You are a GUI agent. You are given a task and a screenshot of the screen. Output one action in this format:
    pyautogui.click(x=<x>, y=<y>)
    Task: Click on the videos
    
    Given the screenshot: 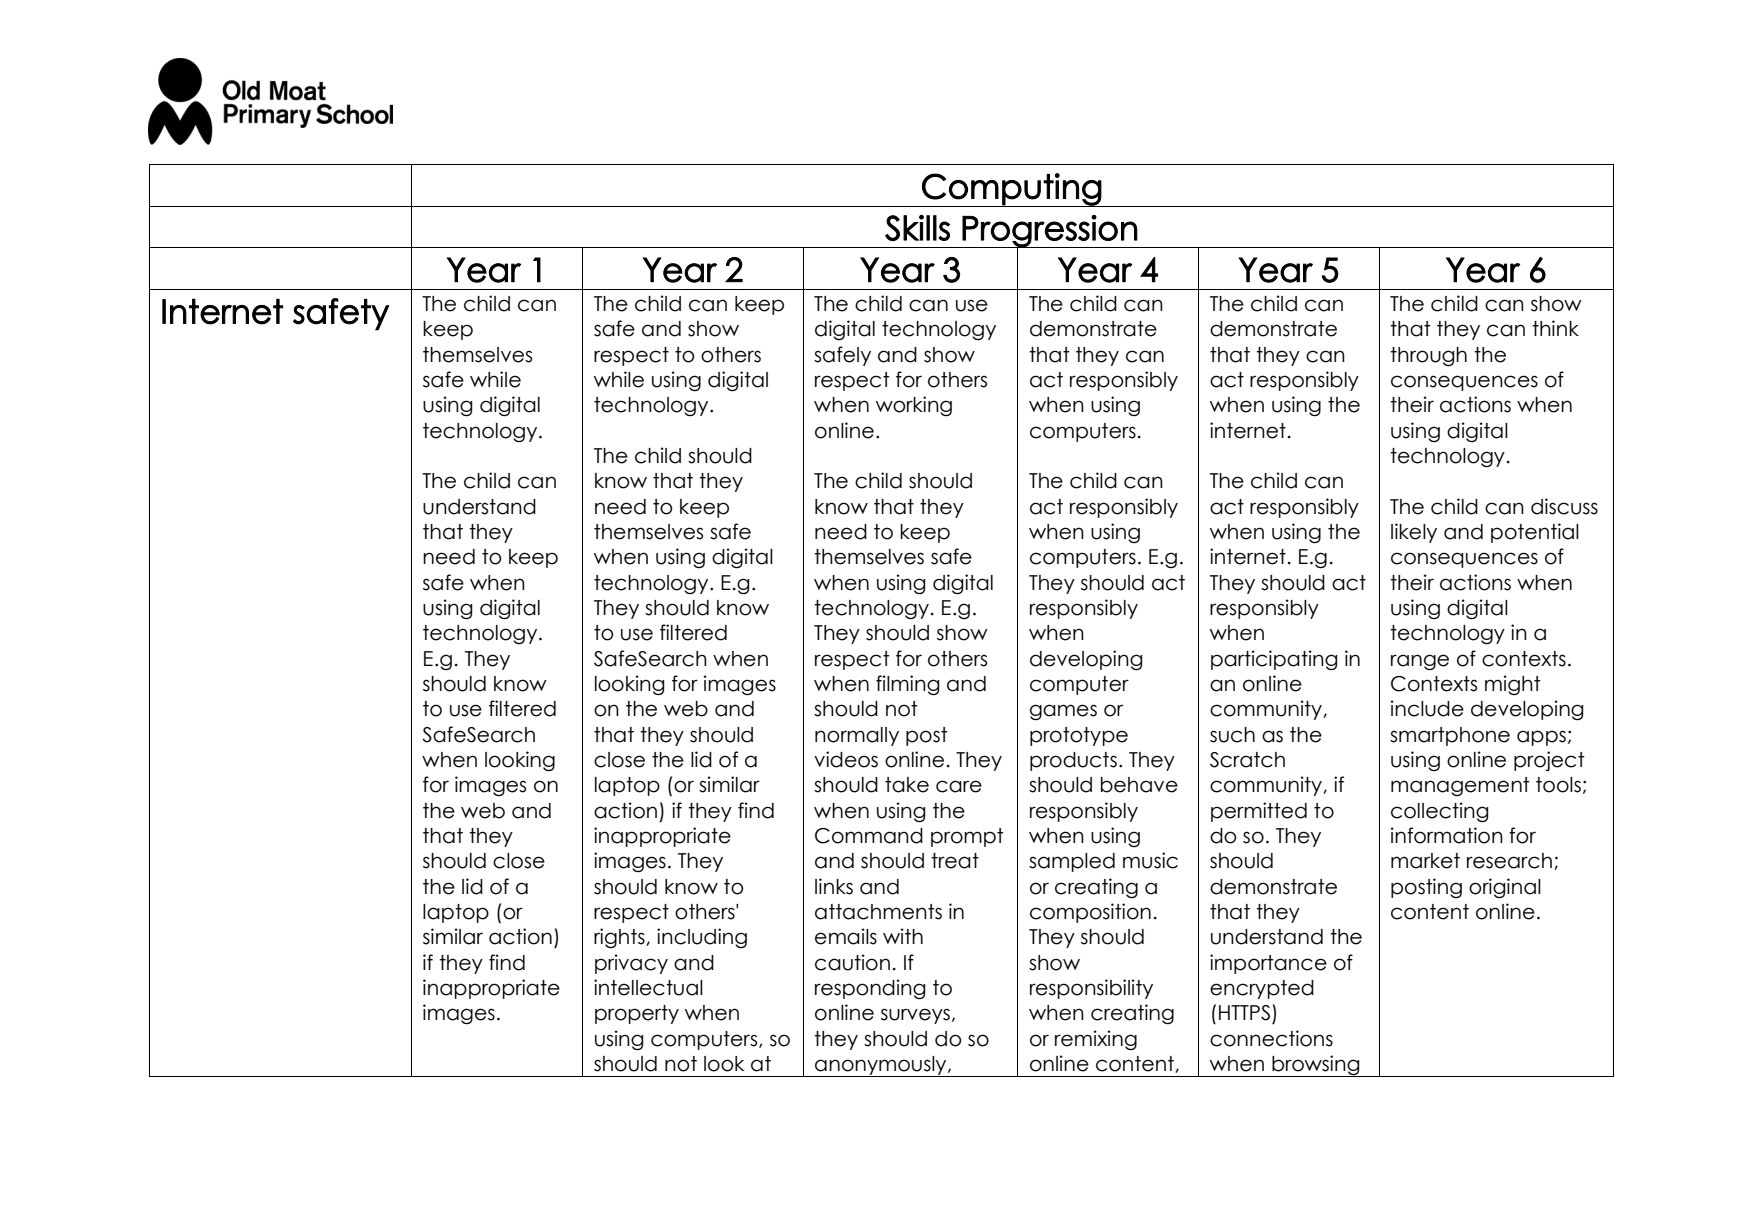 What is the action you would take?
    pyautogui.click(x=846, y=759)
